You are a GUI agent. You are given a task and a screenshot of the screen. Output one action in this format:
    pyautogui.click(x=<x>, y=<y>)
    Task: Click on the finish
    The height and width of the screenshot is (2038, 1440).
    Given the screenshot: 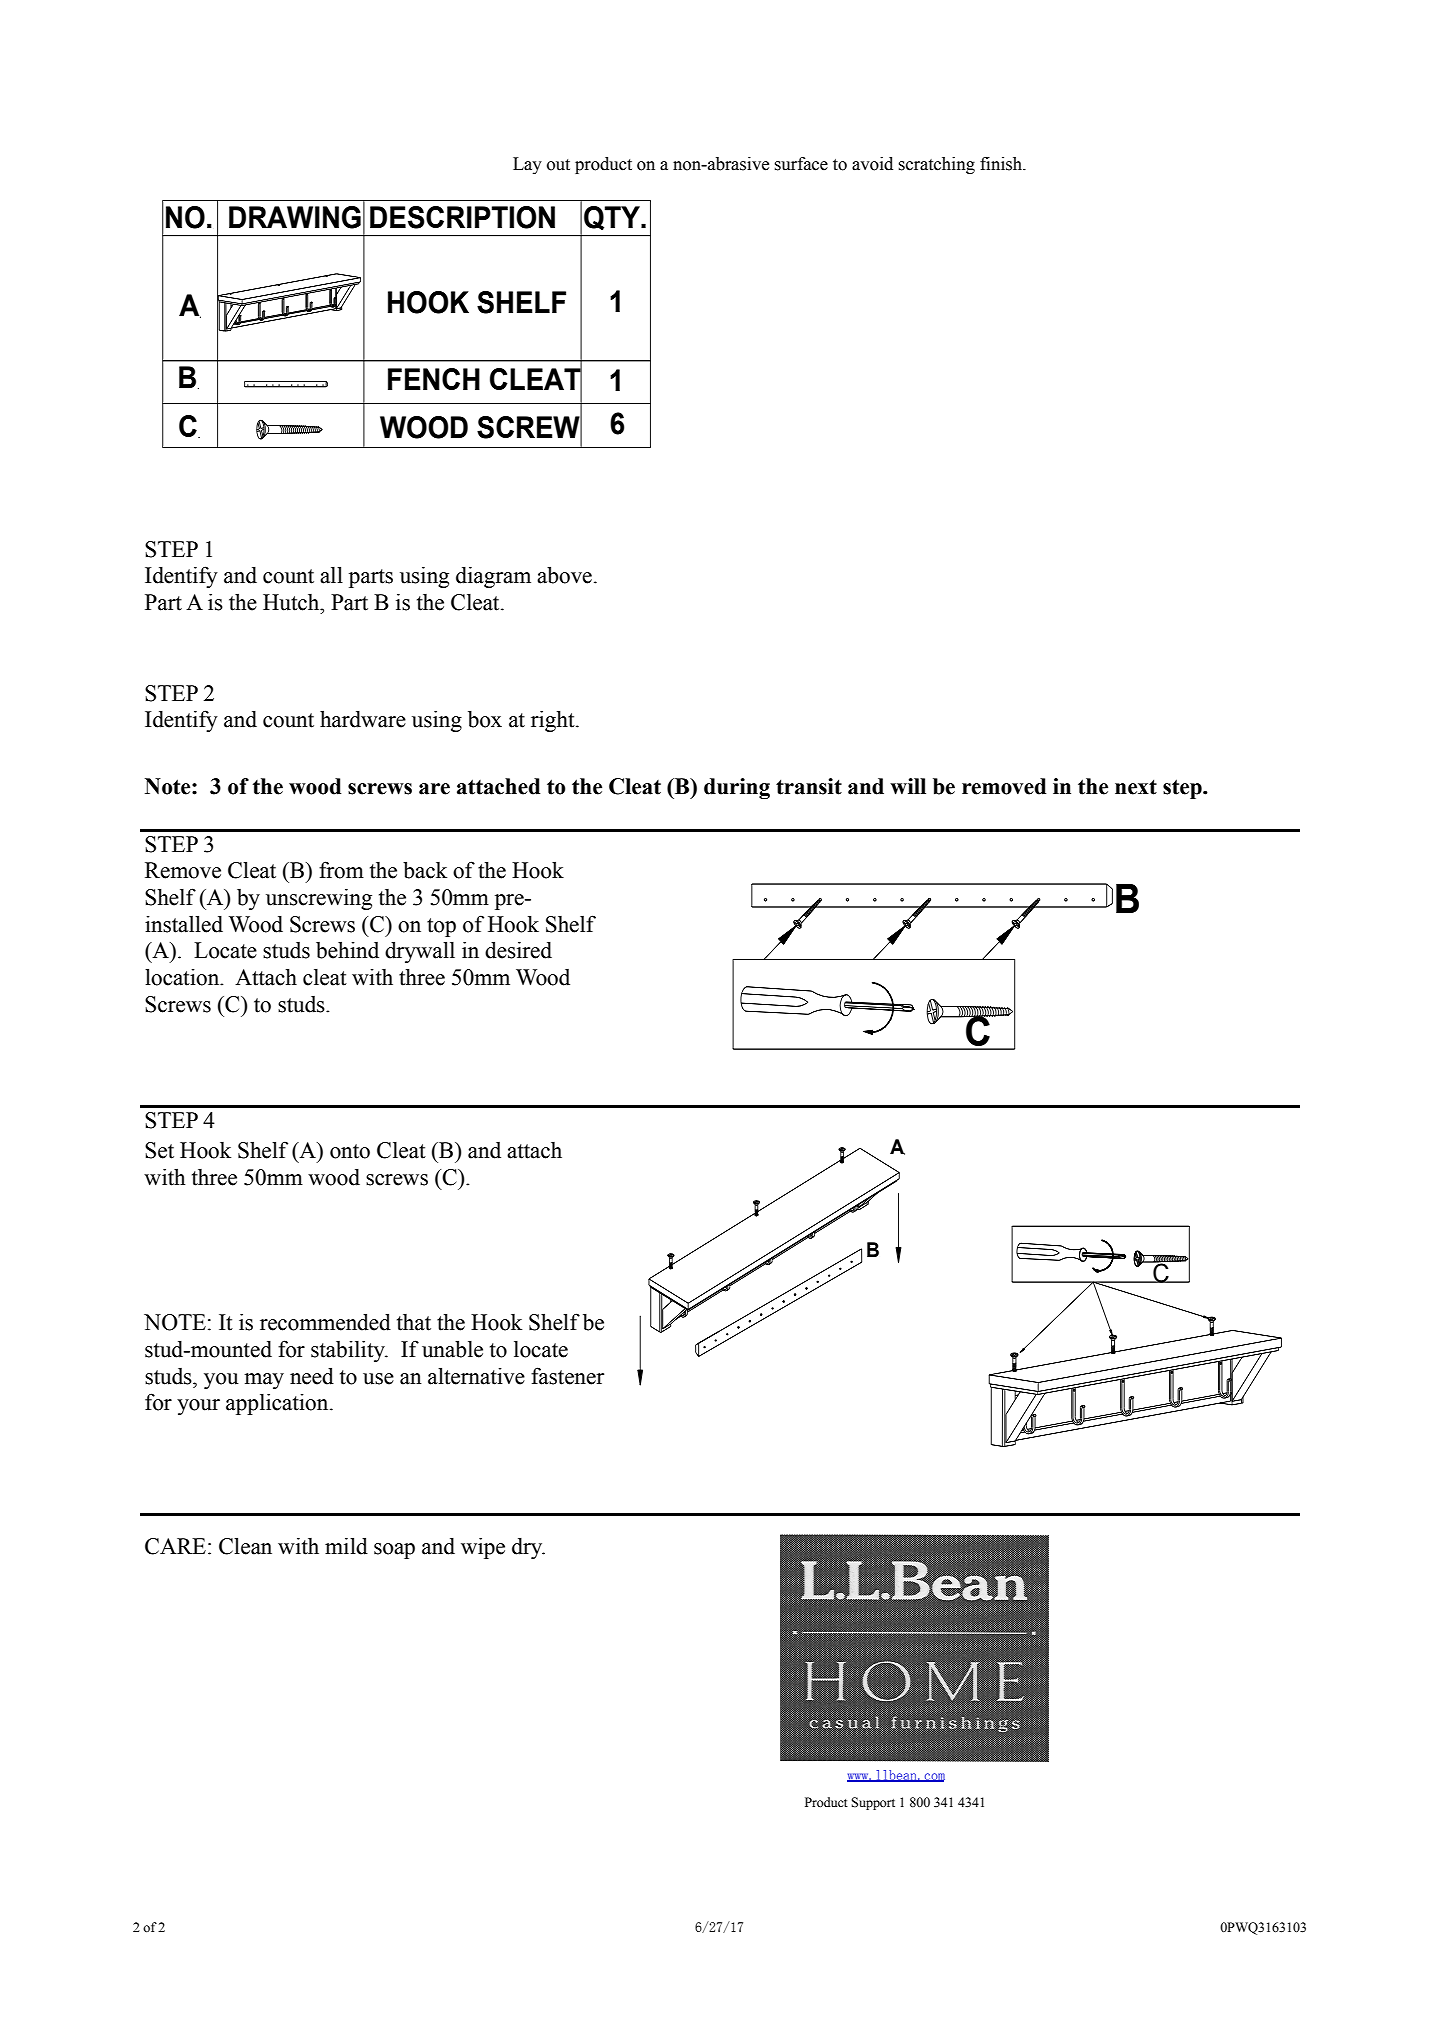 What is the action you would take?
    pyautogui.click(x=1002, y=164)
